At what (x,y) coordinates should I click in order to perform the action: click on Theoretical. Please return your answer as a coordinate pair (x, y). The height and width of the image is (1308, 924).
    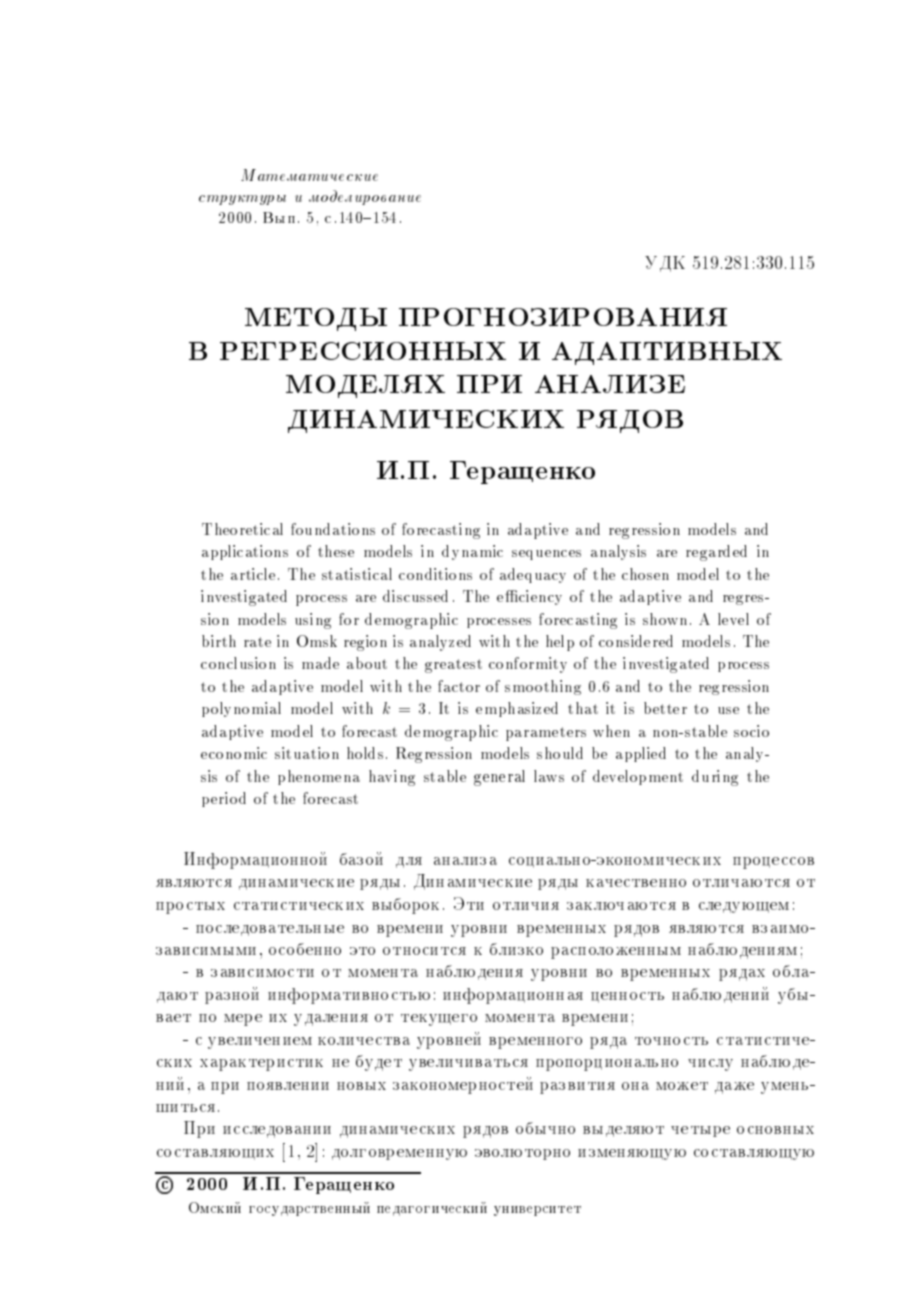
    Looking at the image, I should click on (242, 529).
